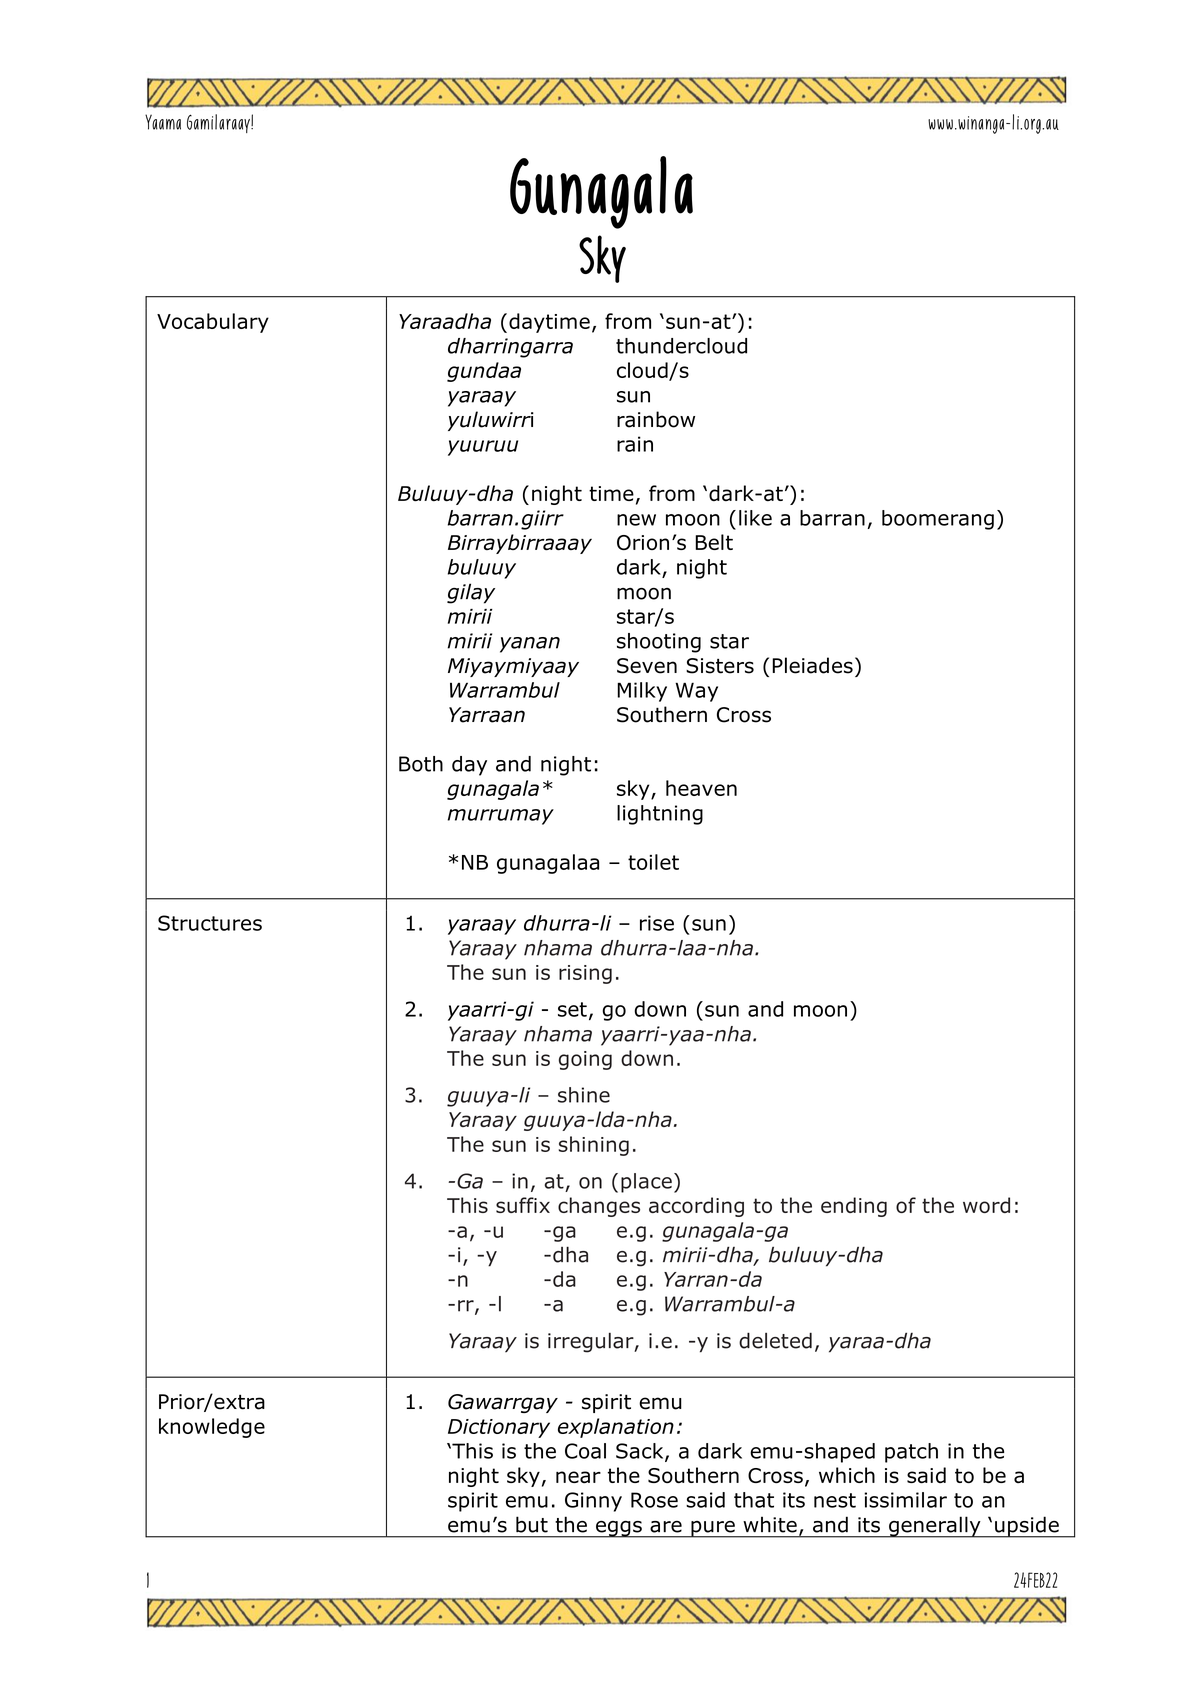 This image has width=1204, height=1703. Describe the element at coordinates (212, 1428) in the image. I see `knowledge` at that location.
